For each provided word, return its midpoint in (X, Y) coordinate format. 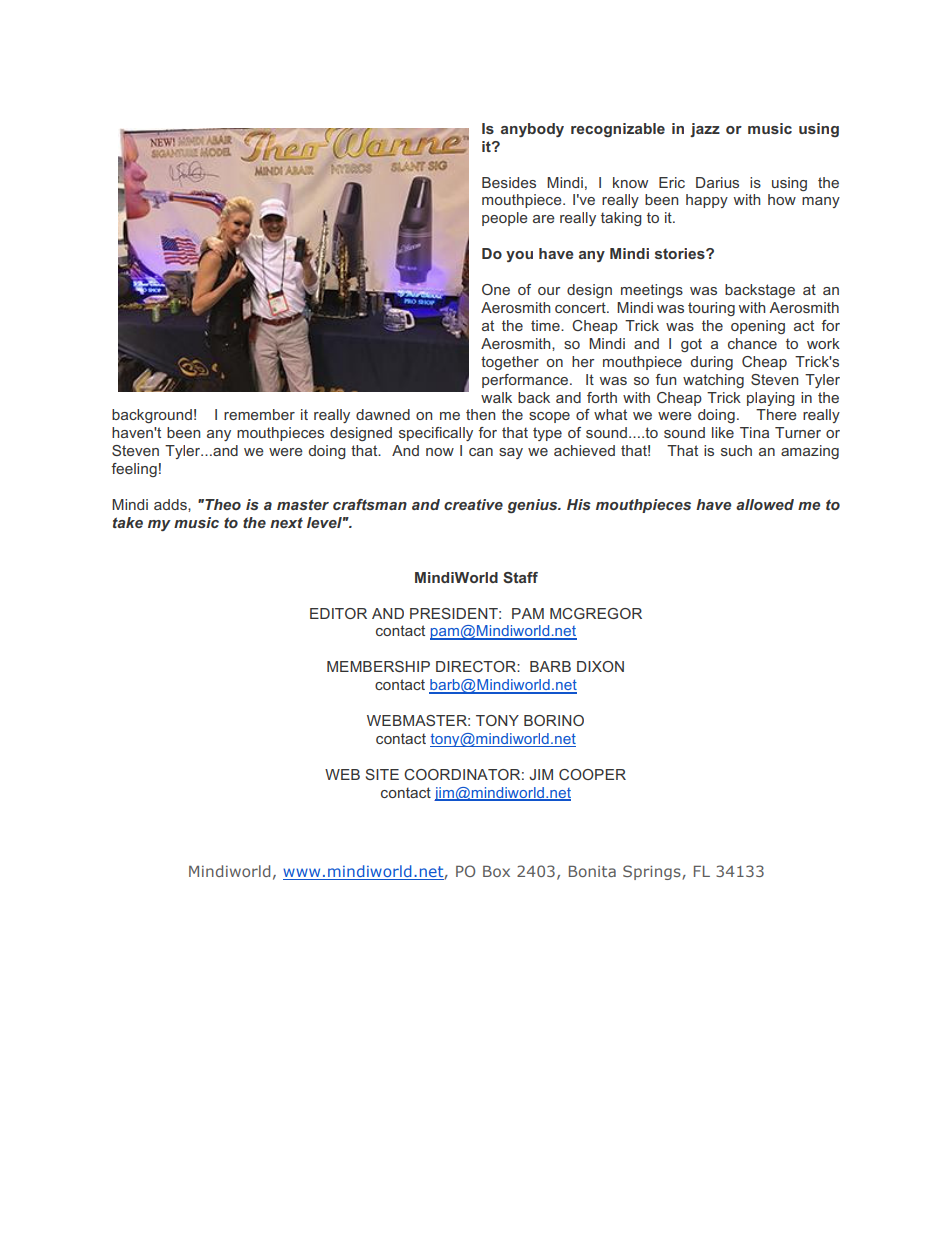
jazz (705, 130)
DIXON (600, 666)
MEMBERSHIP (378, 666)
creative (473, 504)
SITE (382, 774)
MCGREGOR (596, 613)
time (546, 325)
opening (758, 327)
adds (171, 504)
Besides (509, 182)
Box (496, 871)
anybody (532, 130)
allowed (765, 504)
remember (259, 414)
